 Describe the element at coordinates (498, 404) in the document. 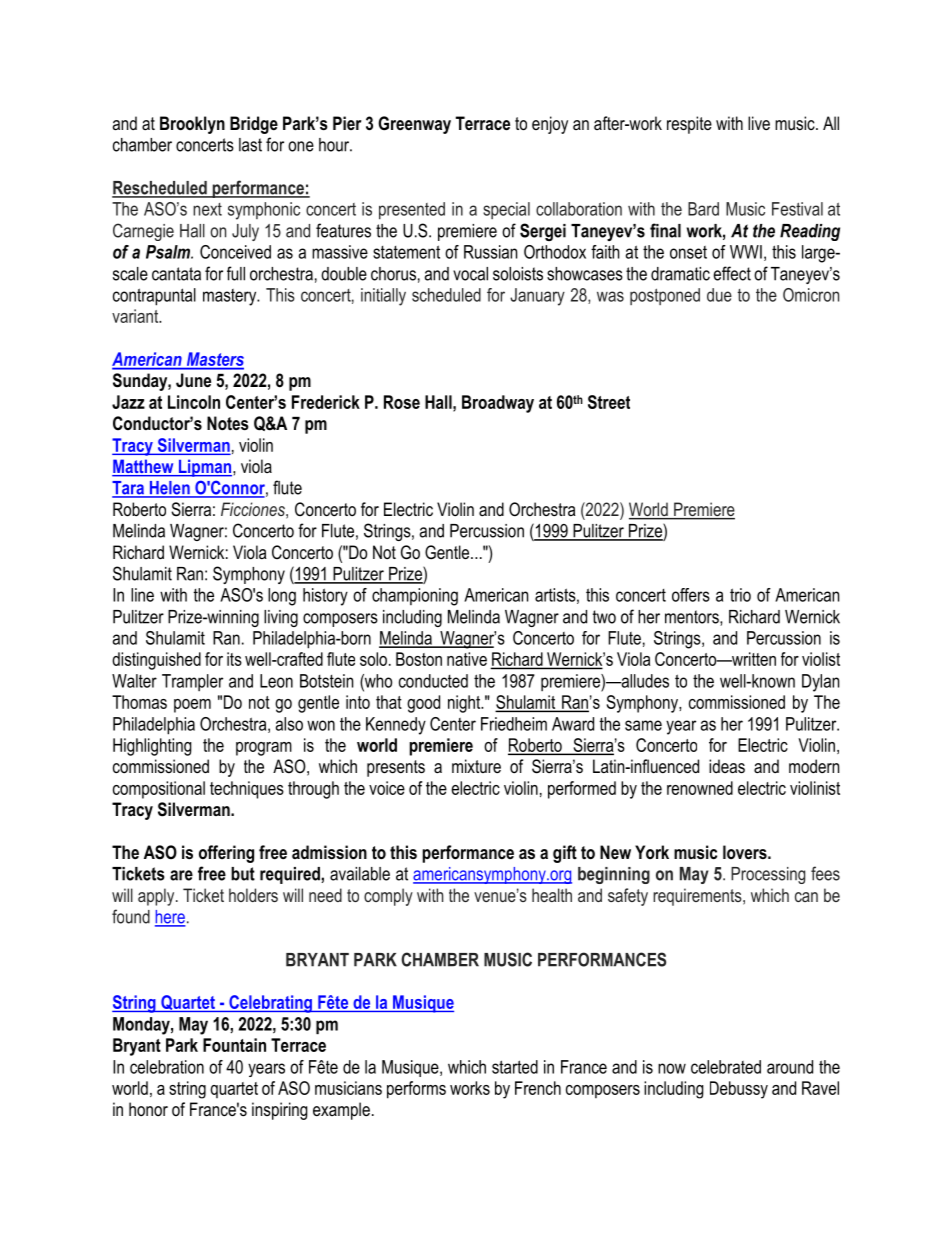

I see `Broadway` at that location.
